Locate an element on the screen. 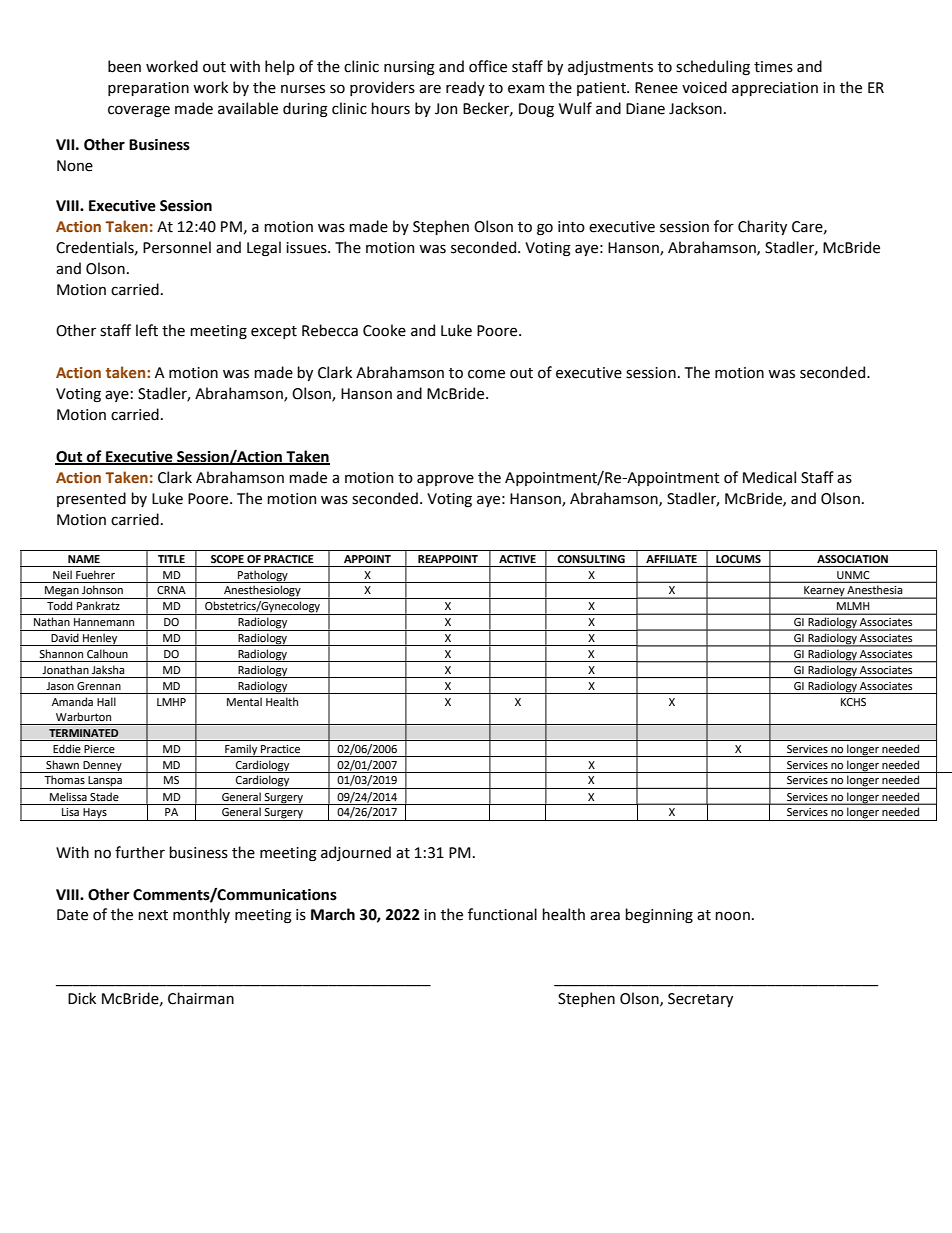 This screenshot has height=1233, width=952. approve is located at coordinates (445, 480).
